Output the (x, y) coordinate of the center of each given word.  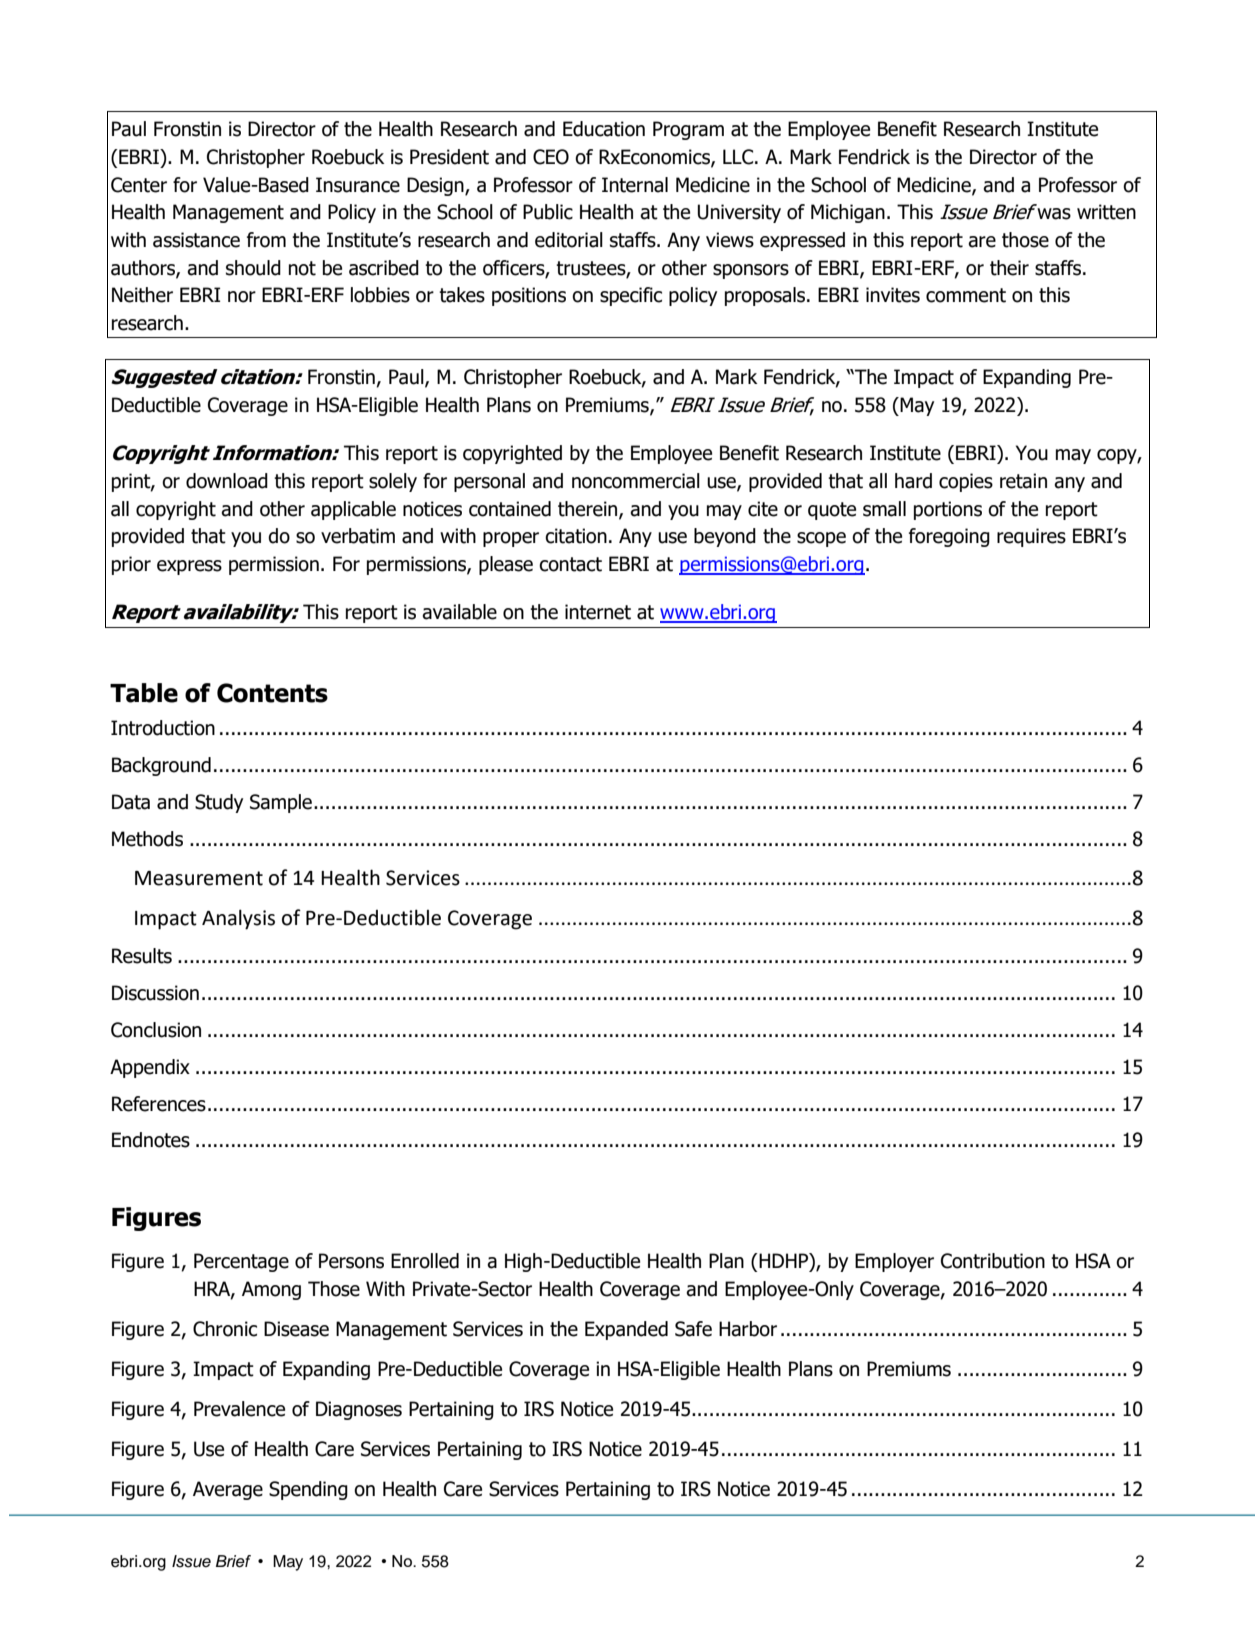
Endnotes (151, 1140)
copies (966, 482)
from (266, 240)
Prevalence (239, 1409)
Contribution (993, 1261)
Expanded (626, 1330)
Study (219, 803)
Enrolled (425, 1261)
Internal (635, 185)
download (227, 481)
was (1054, 214)
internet (598, 612)
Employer (894, 1262)
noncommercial (636, 481)
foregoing (949, 537)
